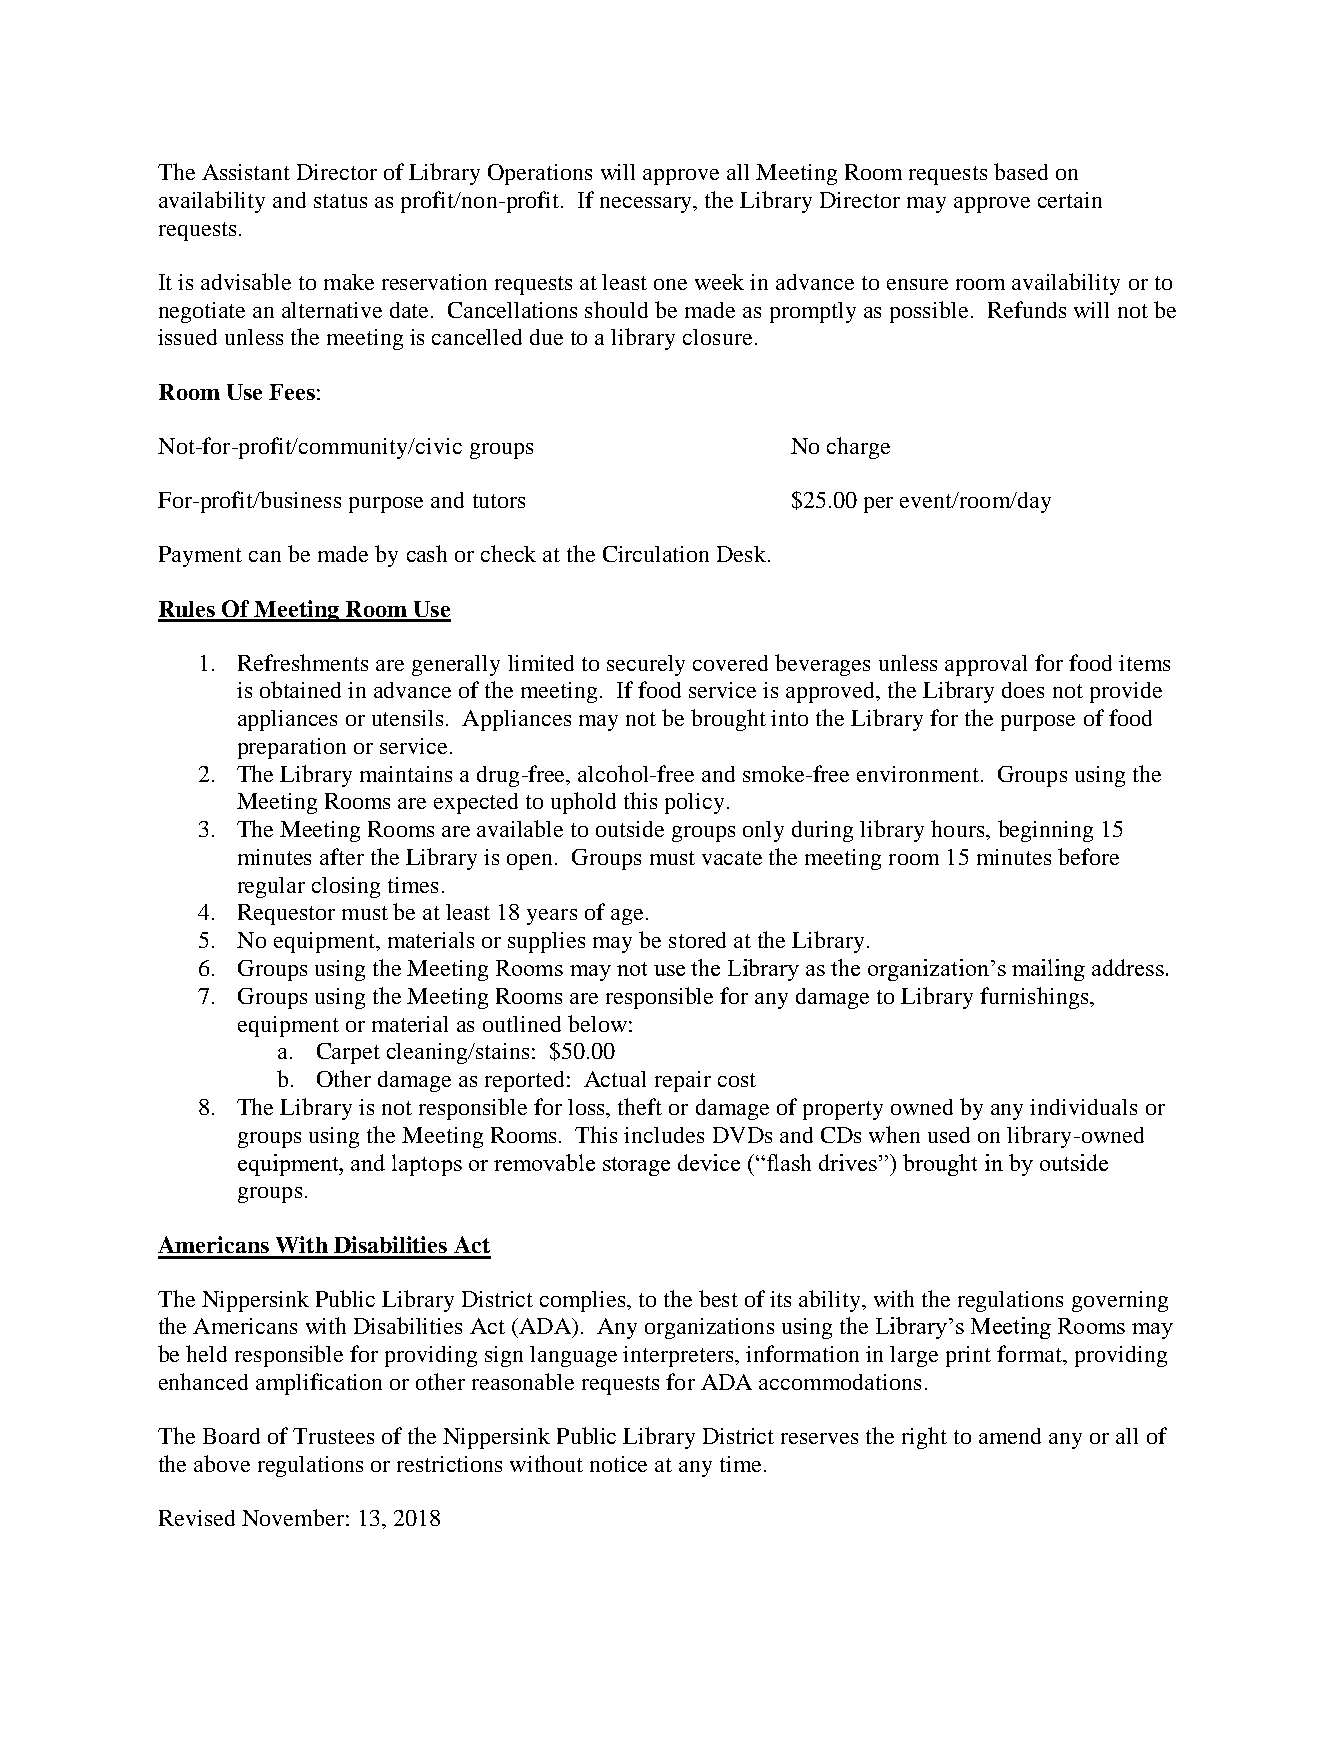 The image size is (1344, 1740). Describe the element at coordinates (647, 205) in the page. I see `necessary` at that location.
